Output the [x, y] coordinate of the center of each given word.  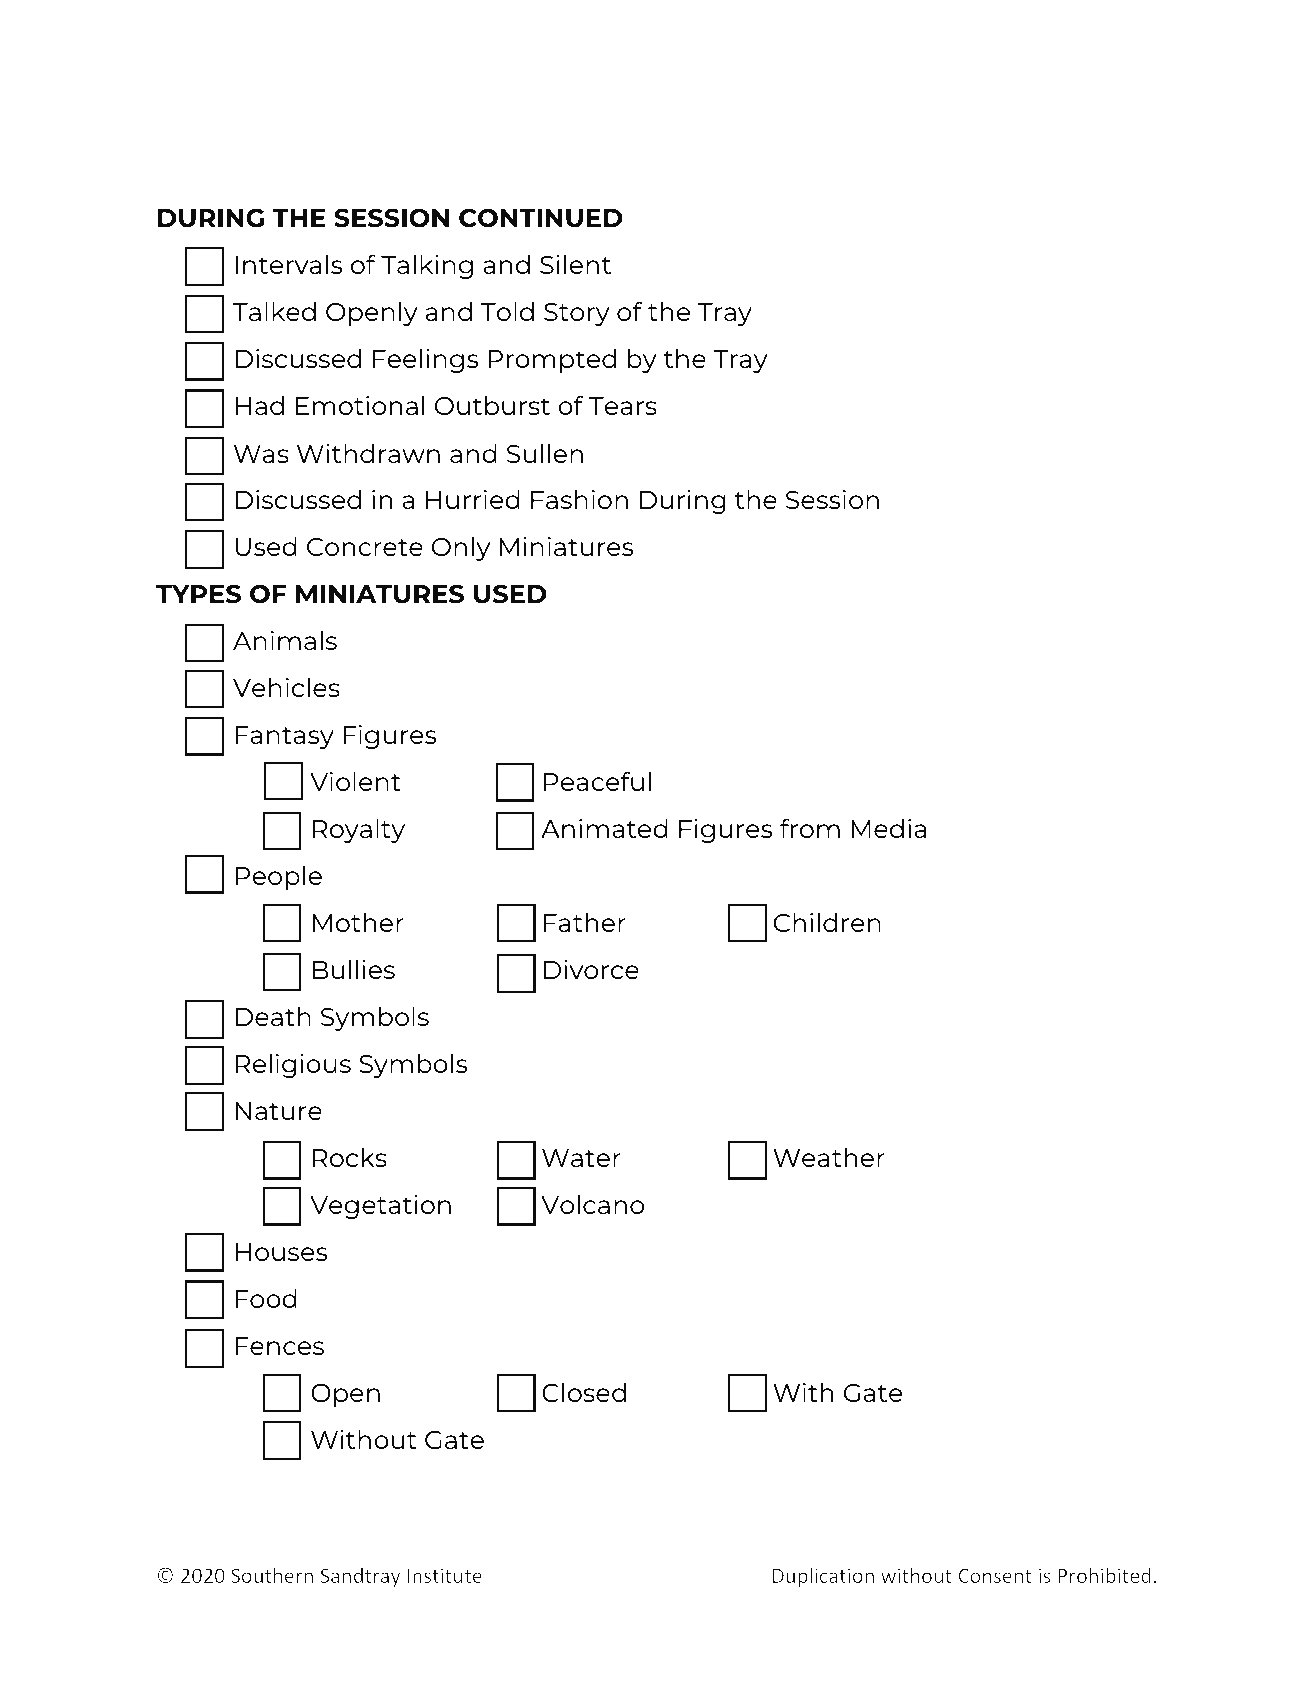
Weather [829, 1157]
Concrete [365, 547]
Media [888, 828]
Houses [281, 1252]
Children [827, 922]
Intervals [289, 264]
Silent [575, 264]
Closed [584, 1392]
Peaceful [597, 781]
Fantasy [285, 737]
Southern [272, 1575]
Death [273, 1016]
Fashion [579, 499]
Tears [623, 406]
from [810, 828]
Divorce [591, 969]
